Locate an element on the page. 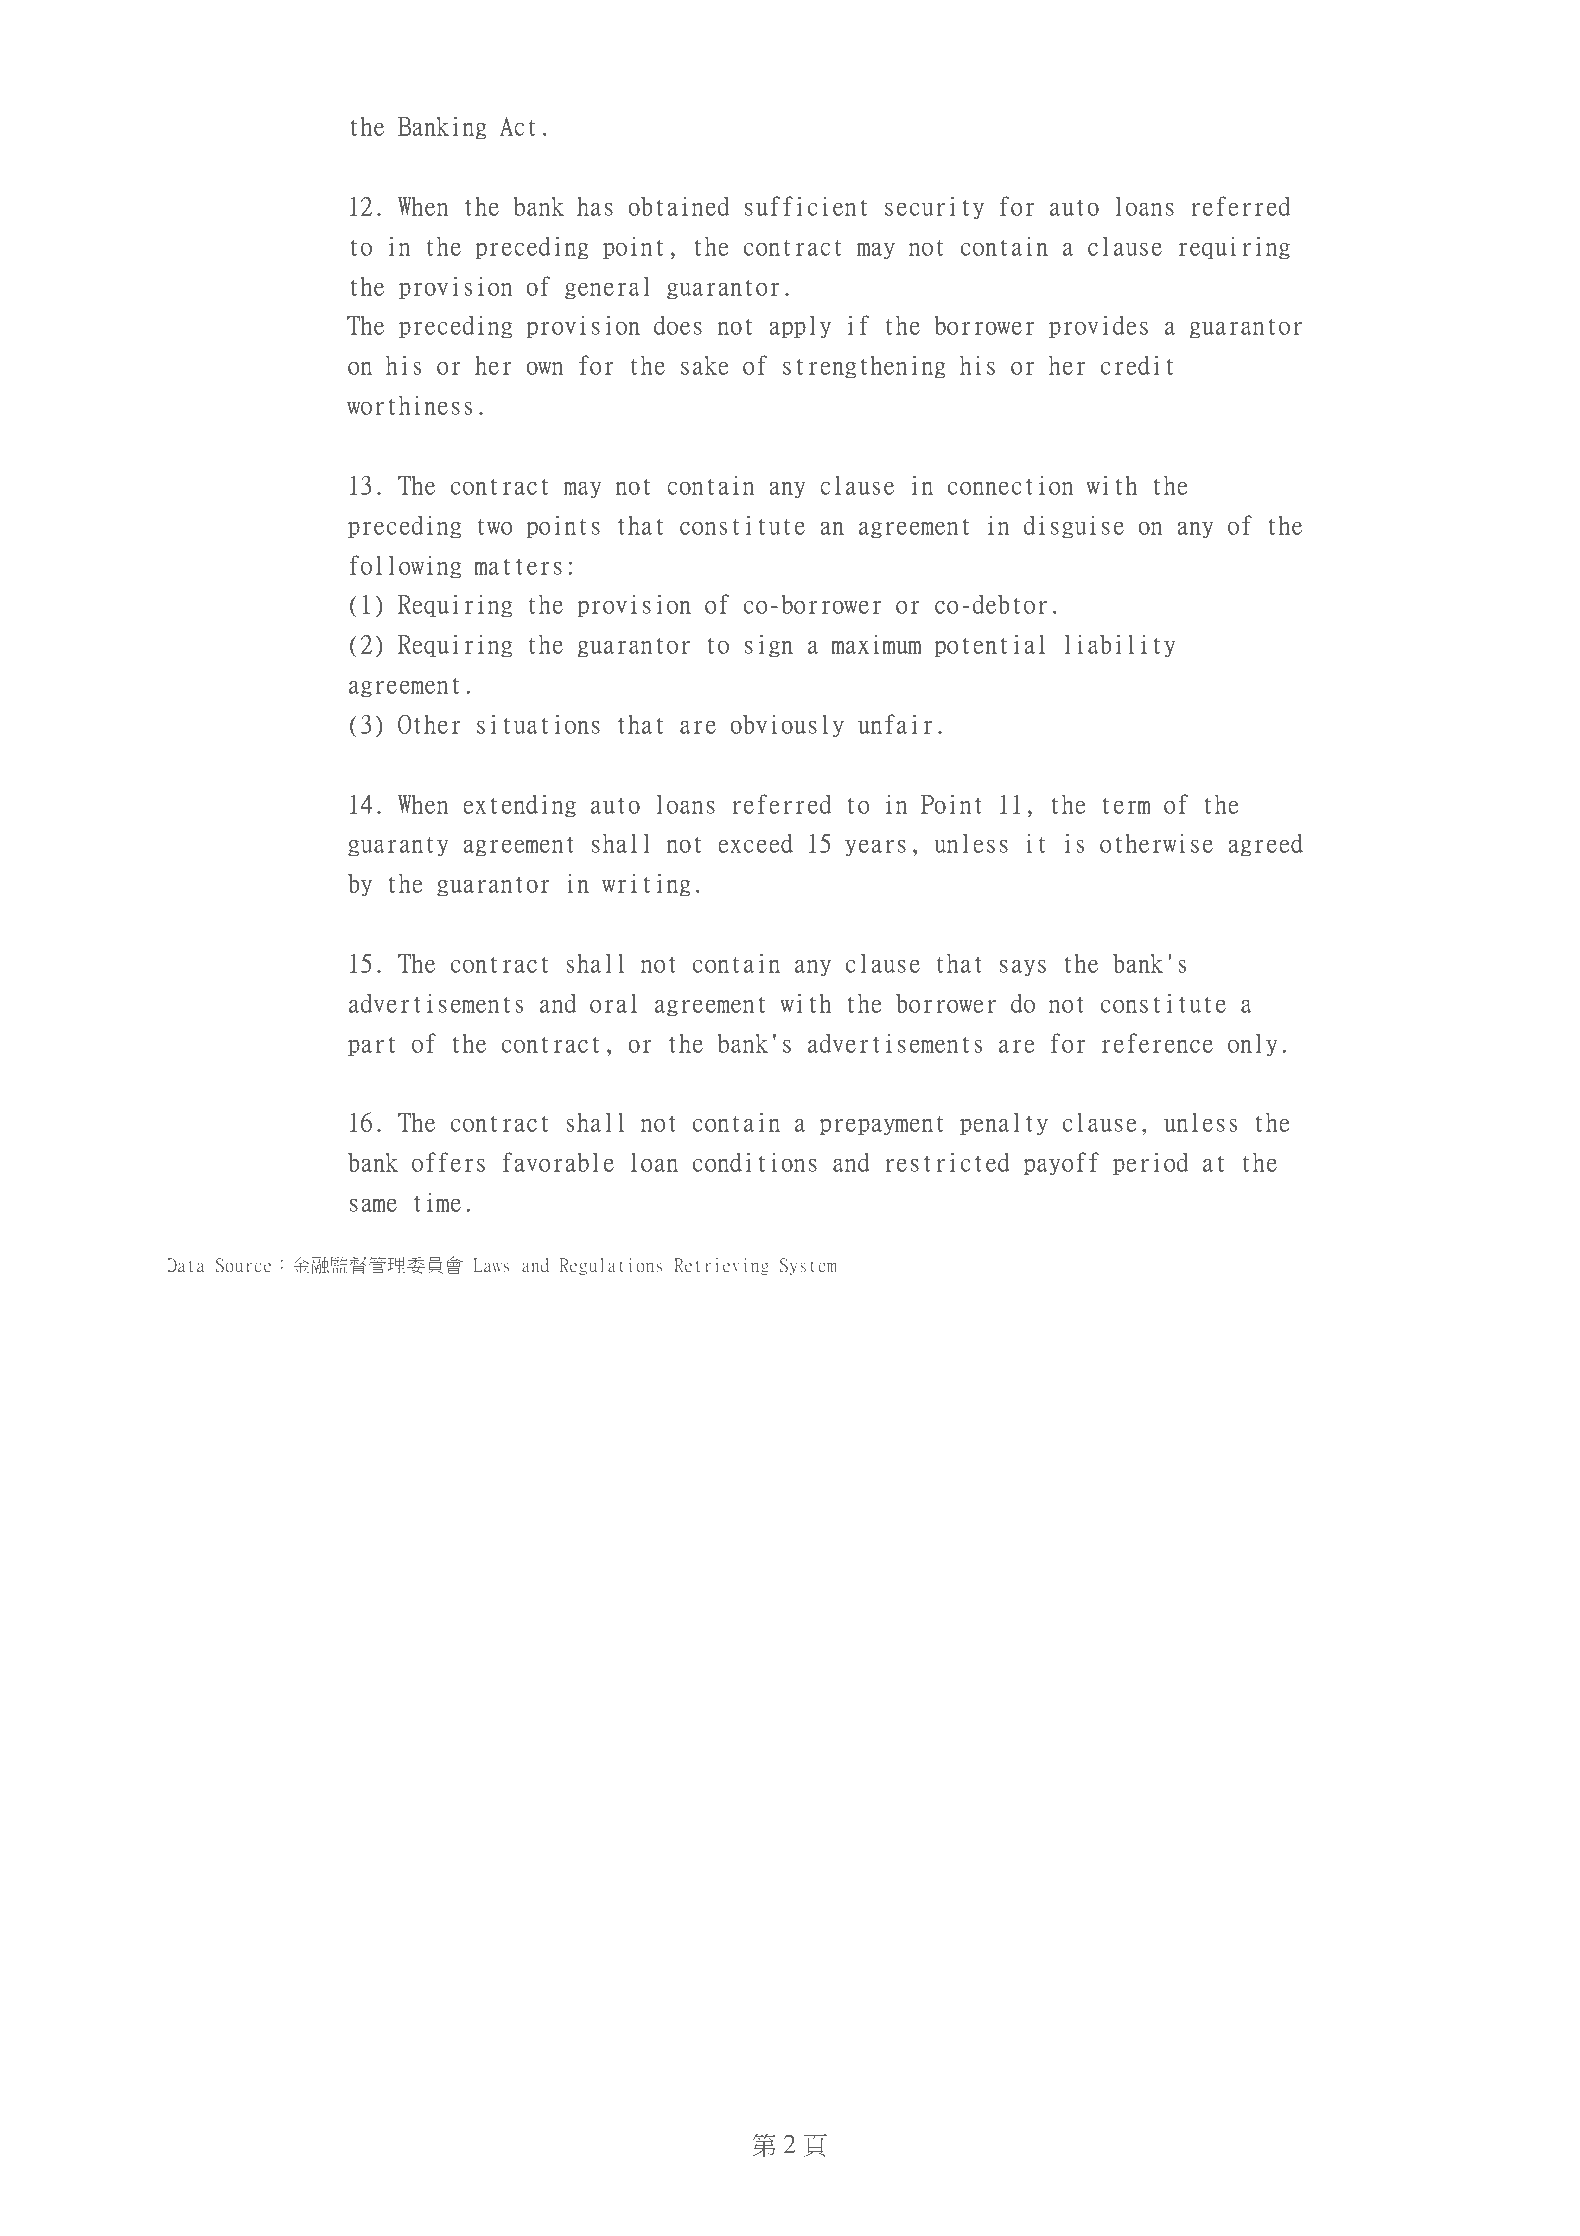 The width and height of the image is (1580, 2236). Retrieving is located at coordinates (721, 1266).
